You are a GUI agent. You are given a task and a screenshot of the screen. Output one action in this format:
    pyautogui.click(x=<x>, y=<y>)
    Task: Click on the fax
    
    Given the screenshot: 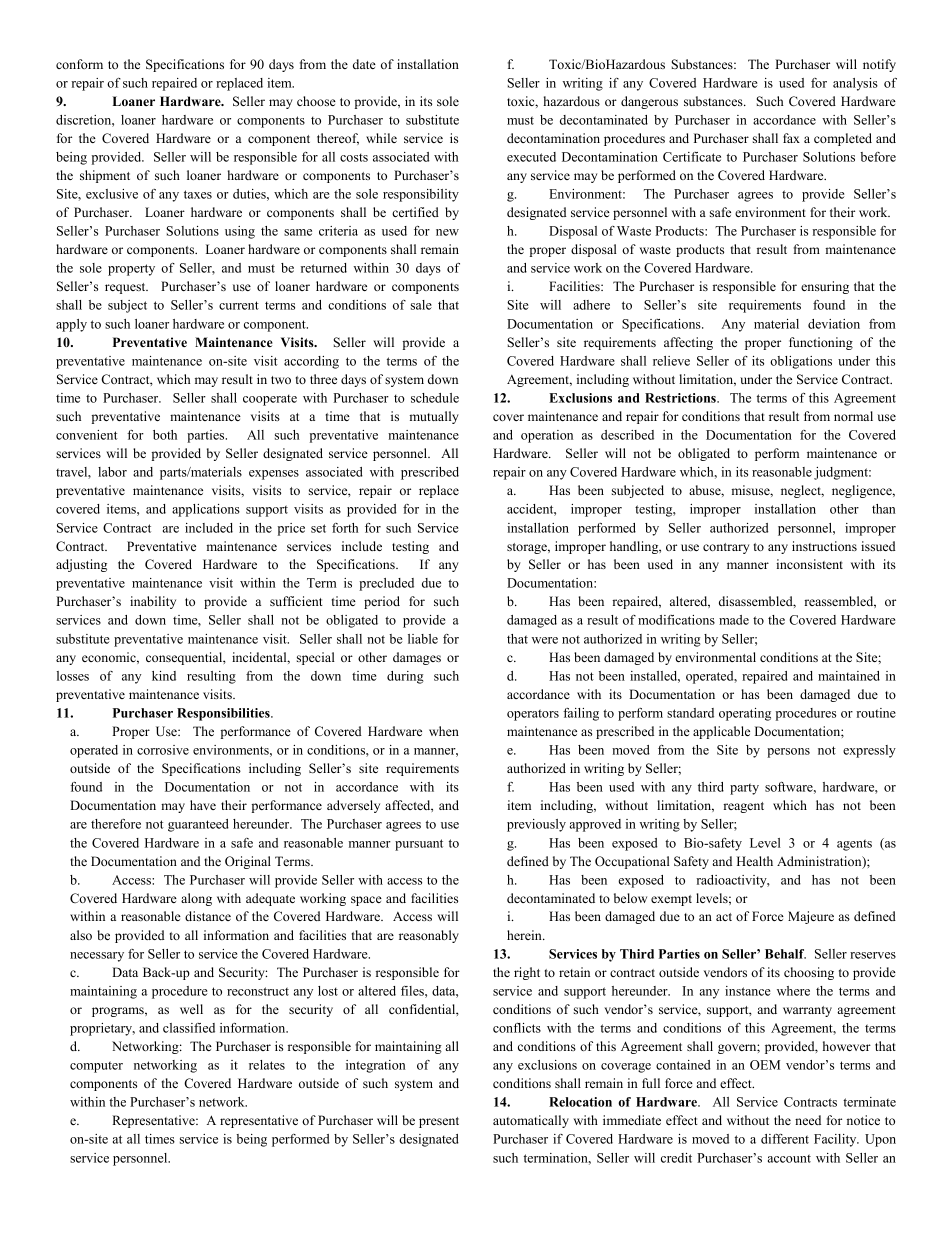 What is the action you would take?
    pyautogui.click(x=791, y=138)
